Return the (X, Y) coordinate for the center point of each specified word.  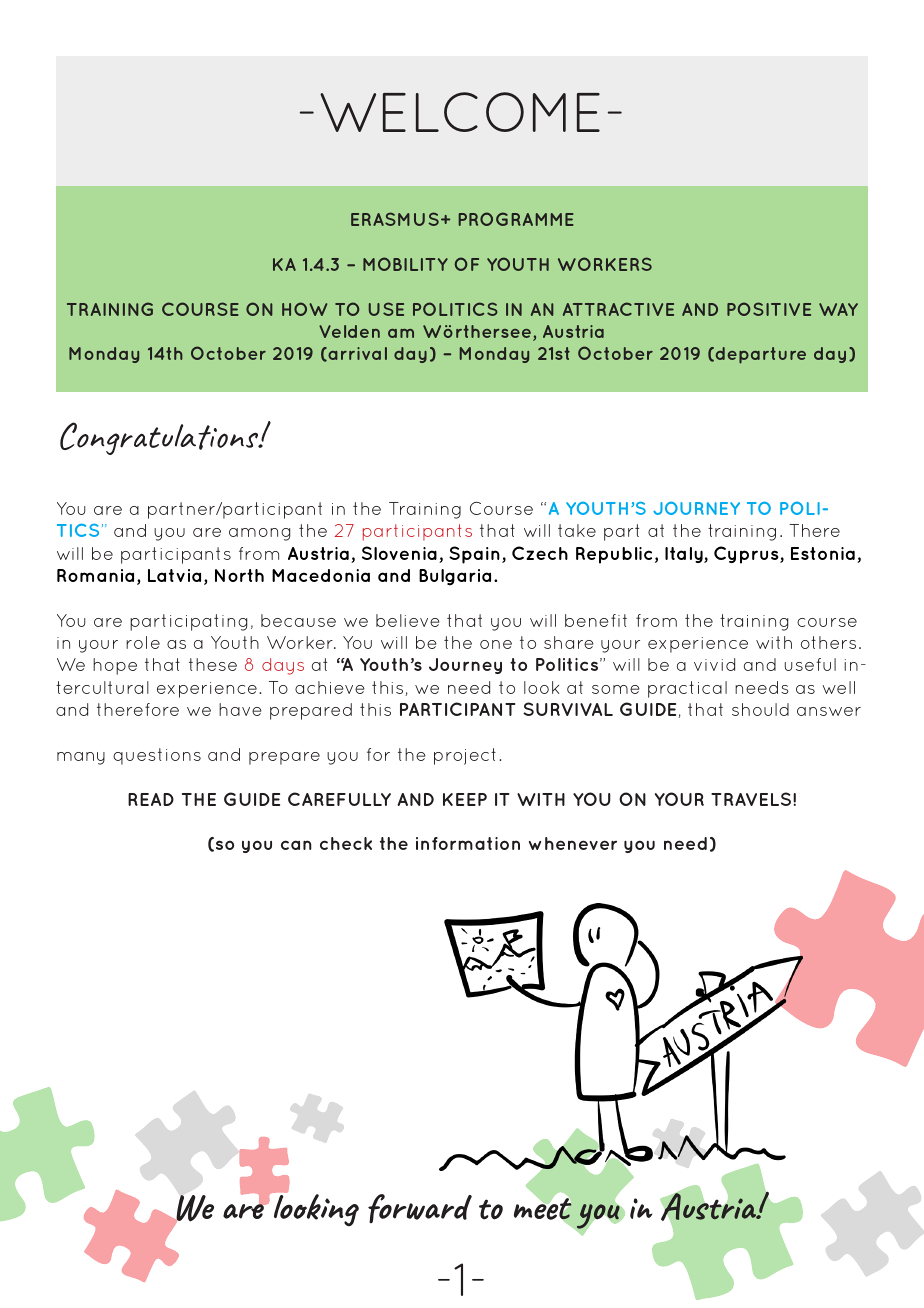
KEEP (465, 799)
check (346, 843)
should (760, 709)
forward (420, 1208)
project (465, 756)
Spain (474, 555)
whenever (573, 843)
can (296, 845)
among (259, 534)
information (468, 843)
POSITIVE (769, 309)
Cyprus (747, 555)
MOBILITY (405, 264)
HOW (304, 309)
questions (157, 756)
